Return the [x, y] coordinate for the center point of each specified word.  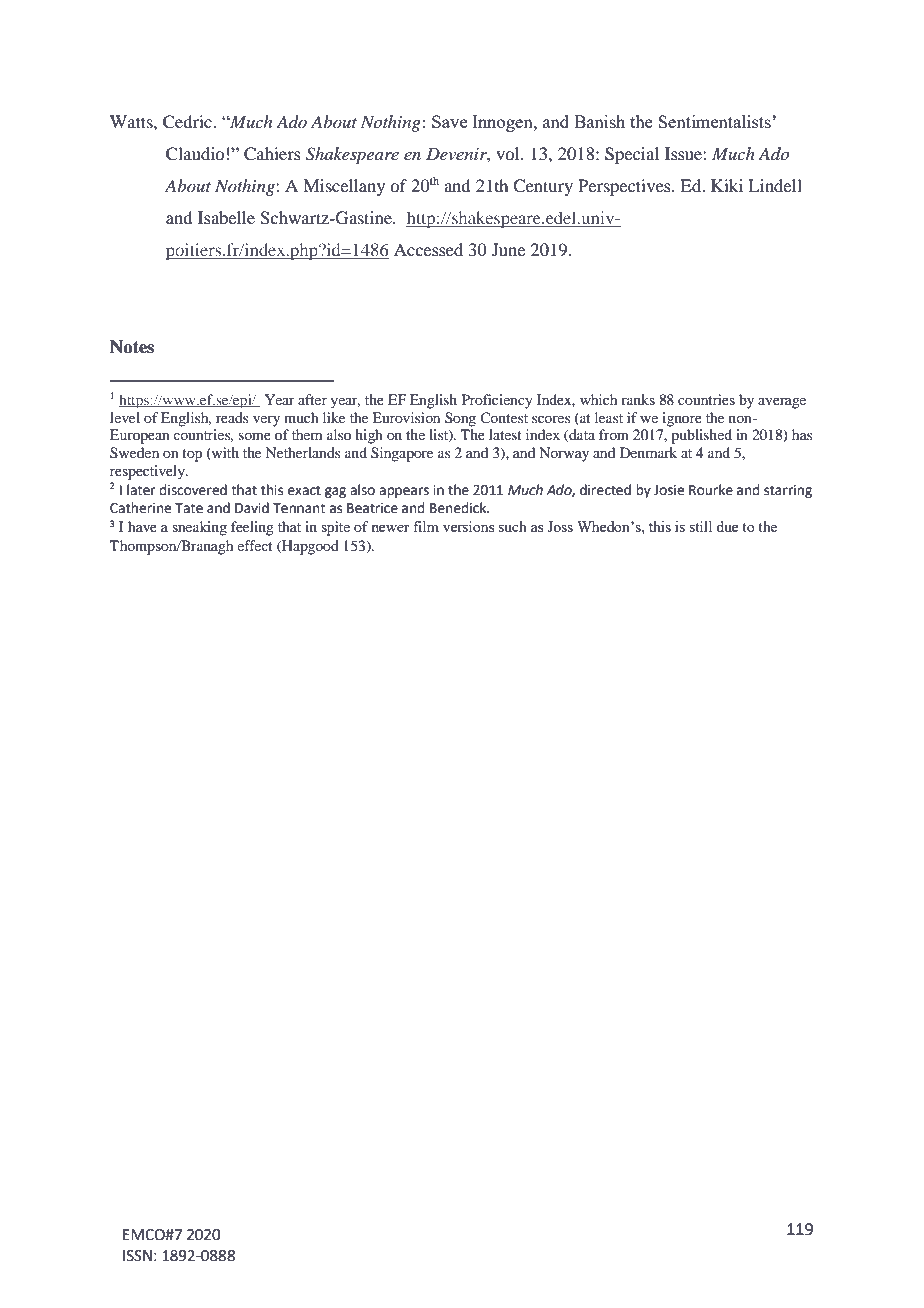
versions [469, 526]
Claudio [195, 154]
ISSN [137, 1256]
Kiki [727, 185]
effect [254, 545]
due [727, 526]
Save [449, 121]
